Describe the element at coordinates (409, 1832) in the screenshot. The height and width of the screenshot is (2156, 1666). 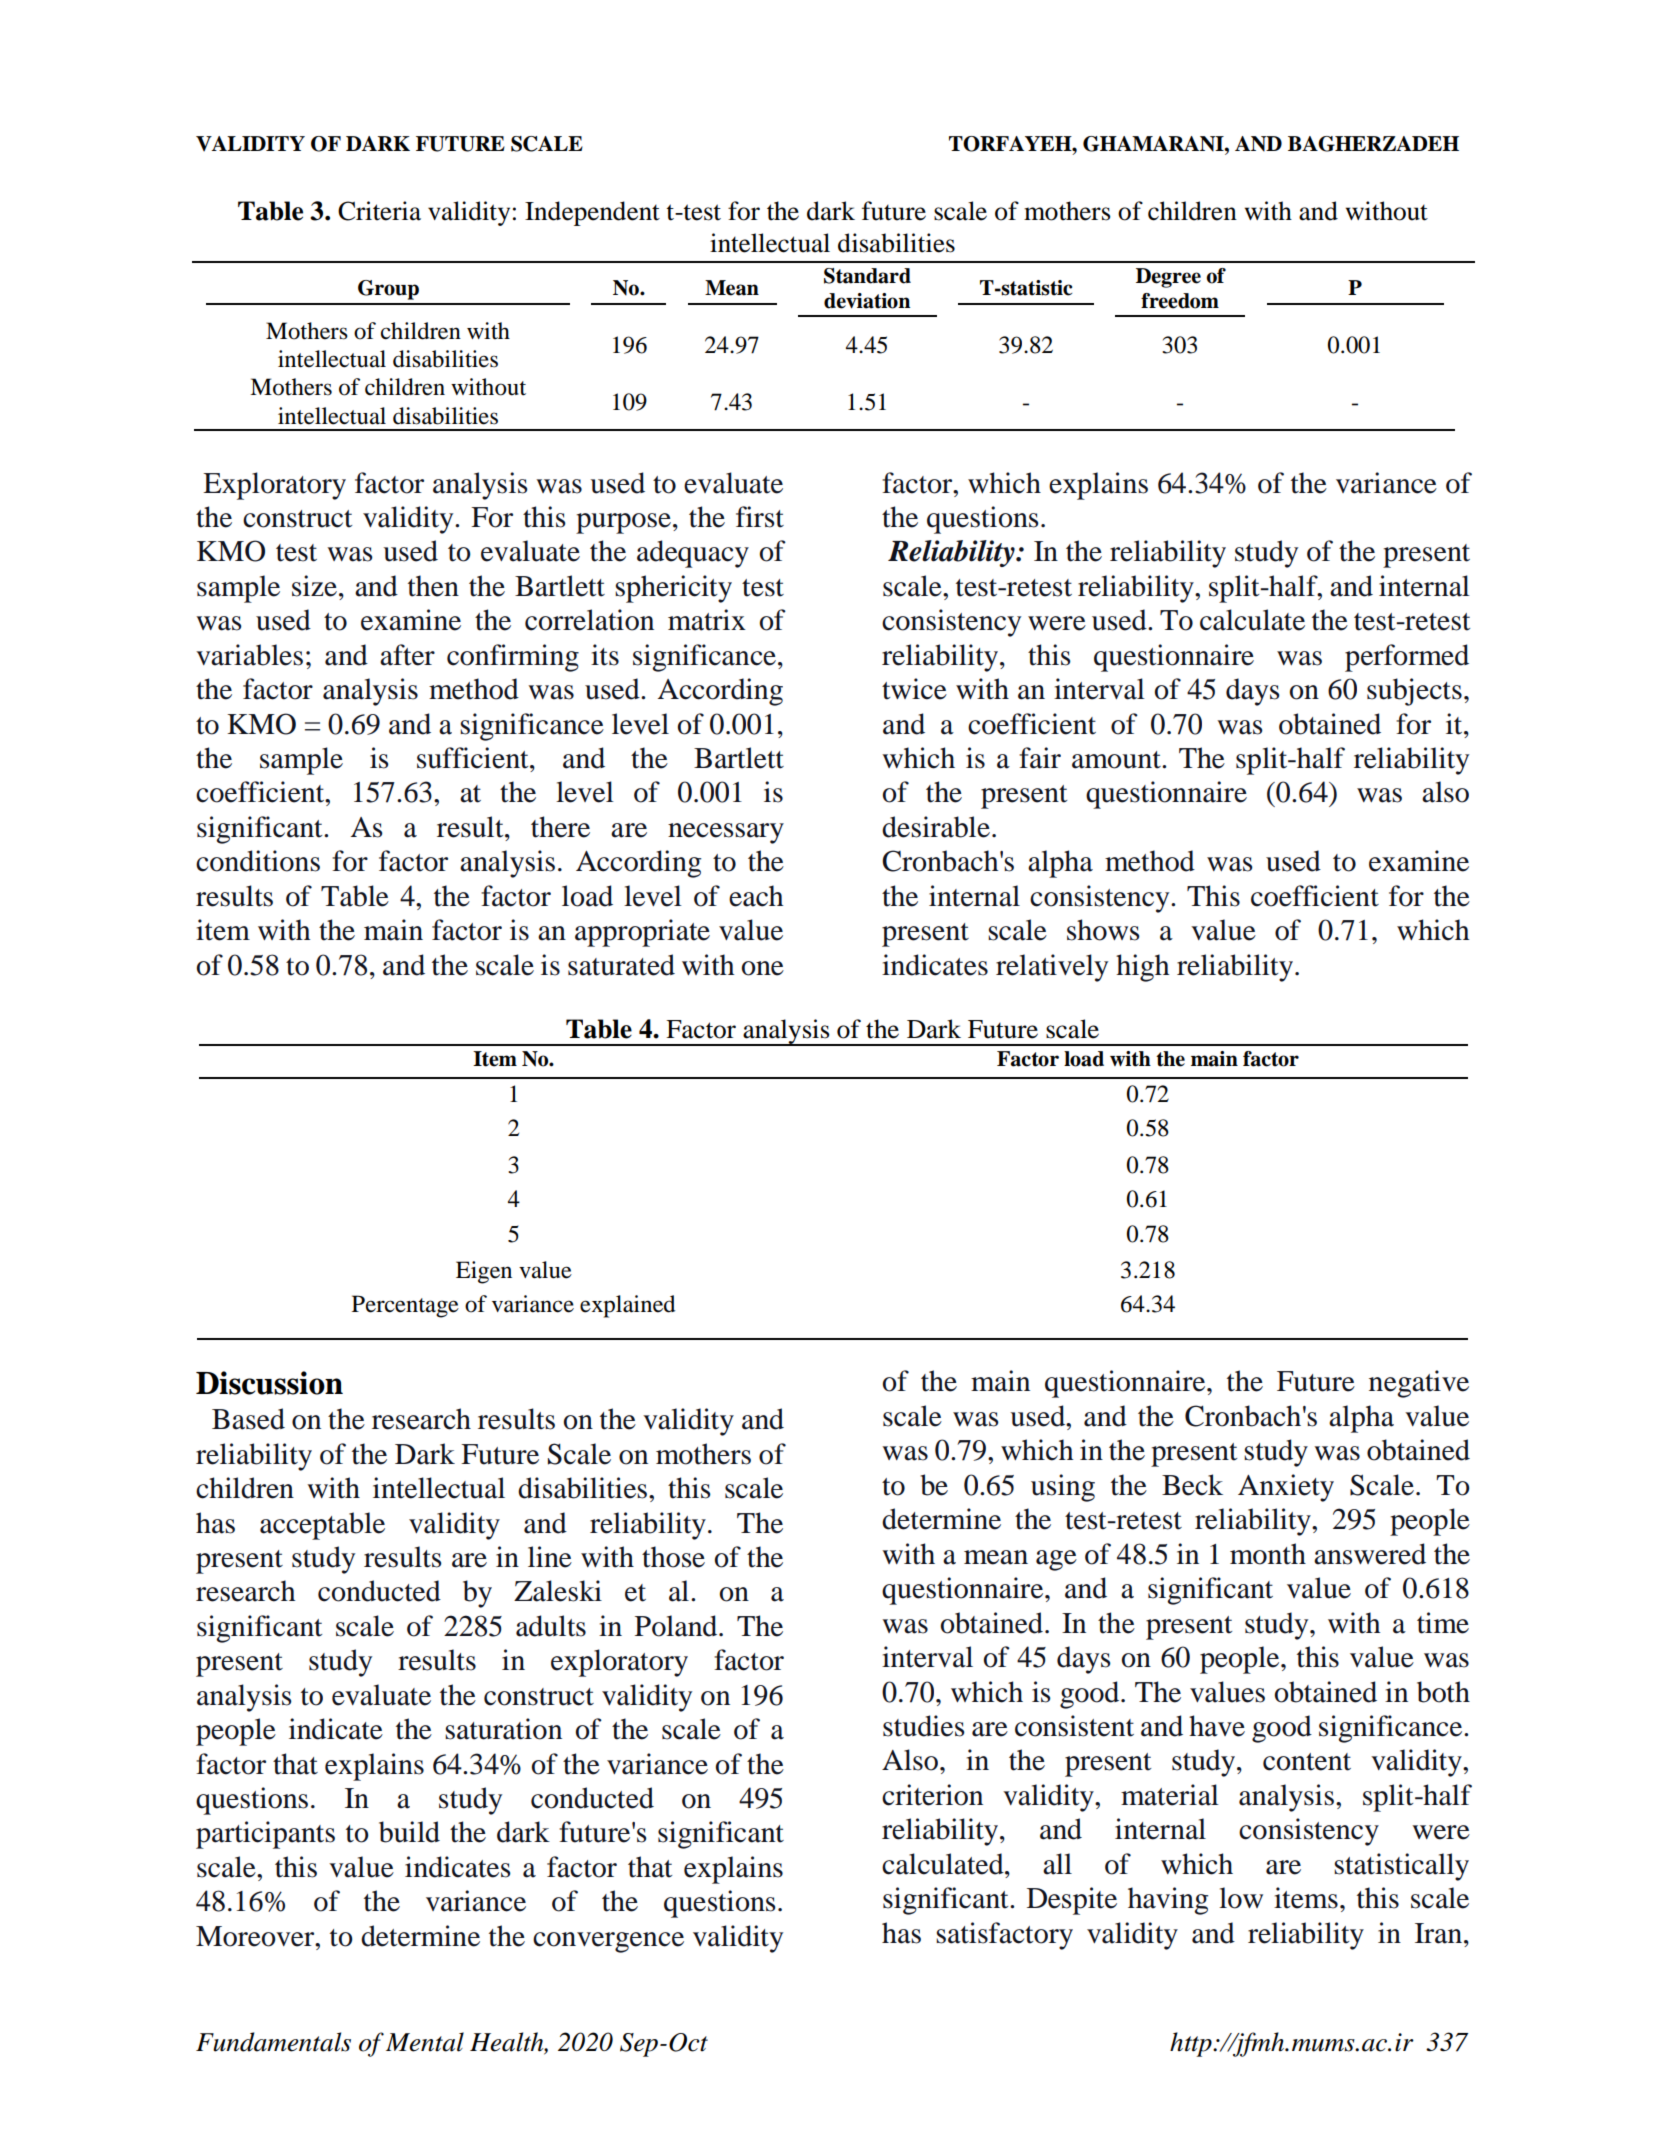
I see `build` at that location.
